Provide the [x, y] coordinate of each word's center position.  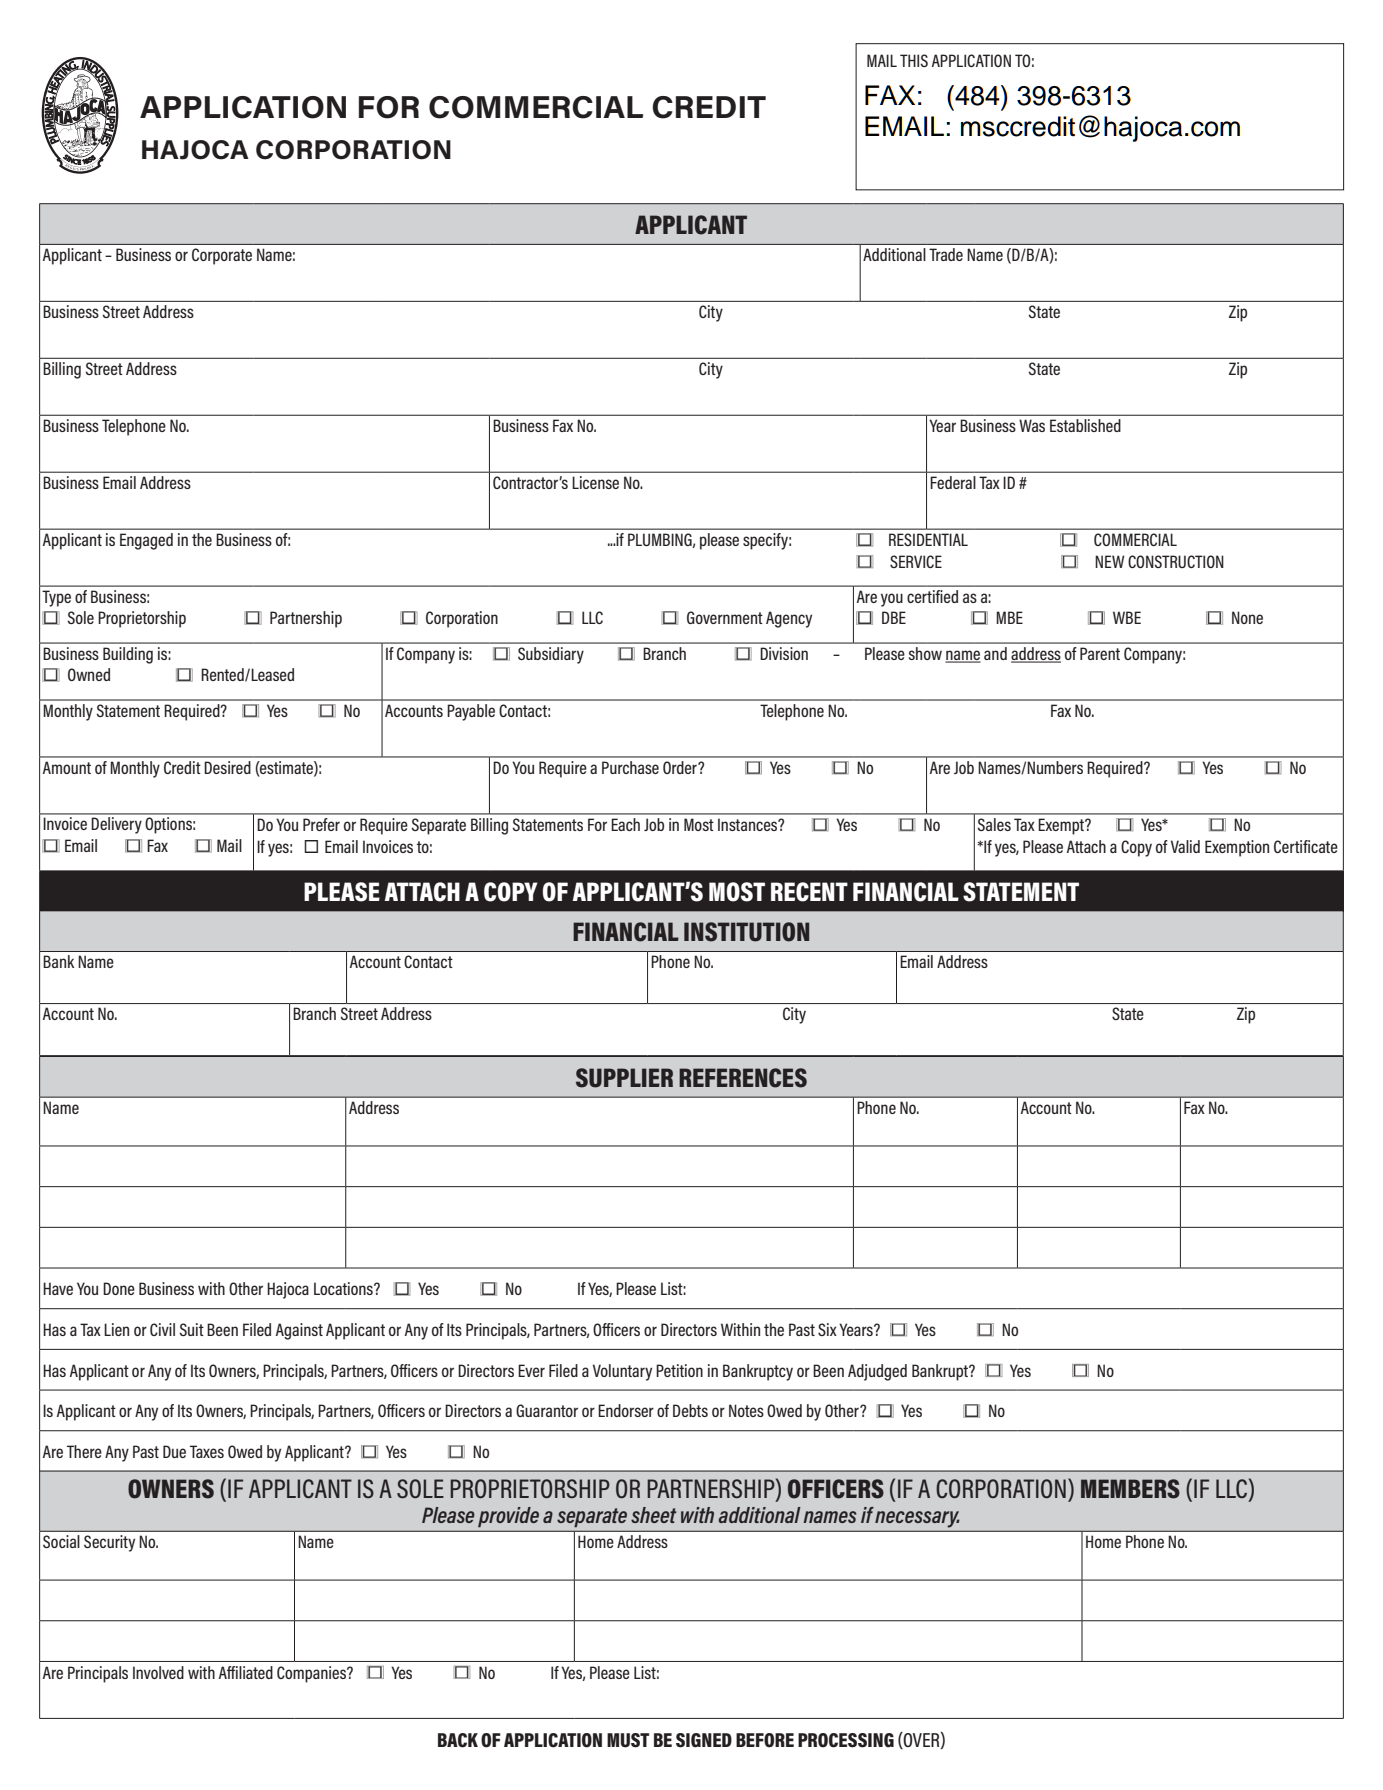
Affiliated [246, 1672]
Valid [1185, 846]
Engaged [146, 541]
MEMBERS [1130, 1489]
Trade [946, 254]
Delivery [116, 825]
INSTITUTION [746, 932]
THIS [914, 60]
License [596, 482]
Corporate [222, 256]
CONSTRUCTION [1176, 561]
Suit [192, 1329]
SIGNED [704, 1740]
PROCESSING [846, 1740]
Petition [679, 1370]
